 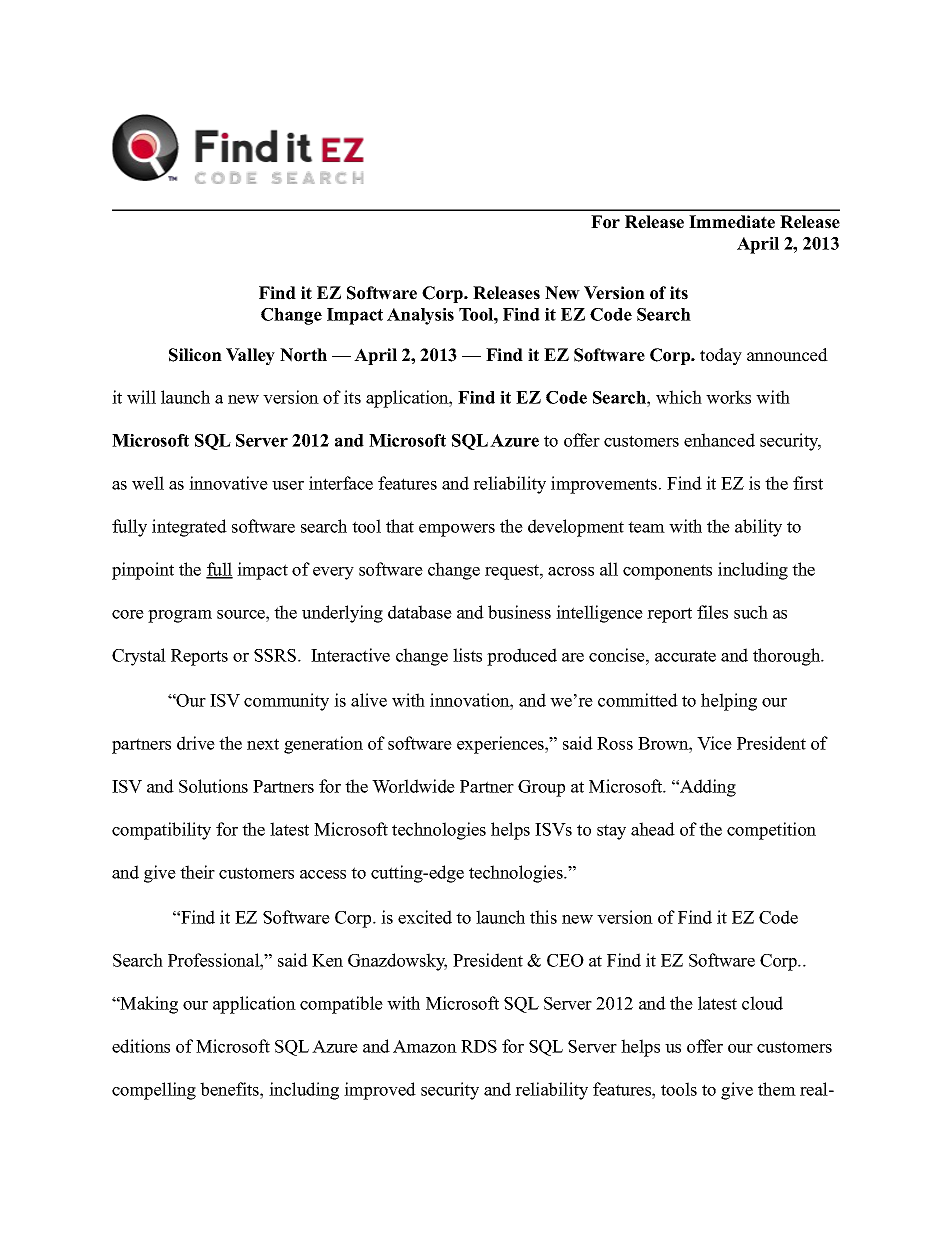 I want to click on innovative, so click(x=228, y=483).
